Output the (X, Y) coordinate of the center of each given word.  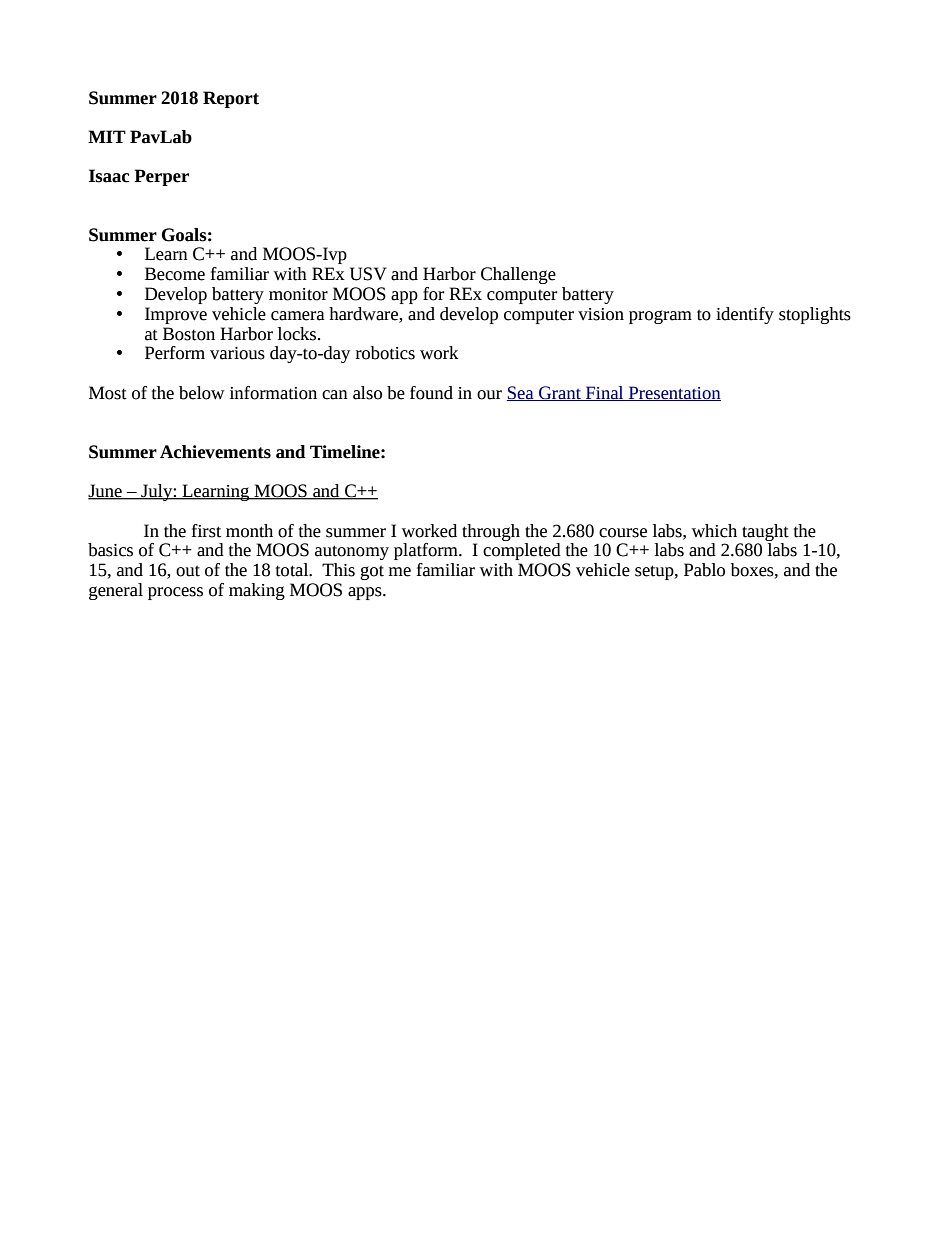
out (188, 571)
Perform (175, 353)
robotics (385, 353)
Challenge (518, 275)
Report (231, 99)
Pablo (704, 570)
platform (427, 551)
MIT (107, 136)
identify (745, 315)
